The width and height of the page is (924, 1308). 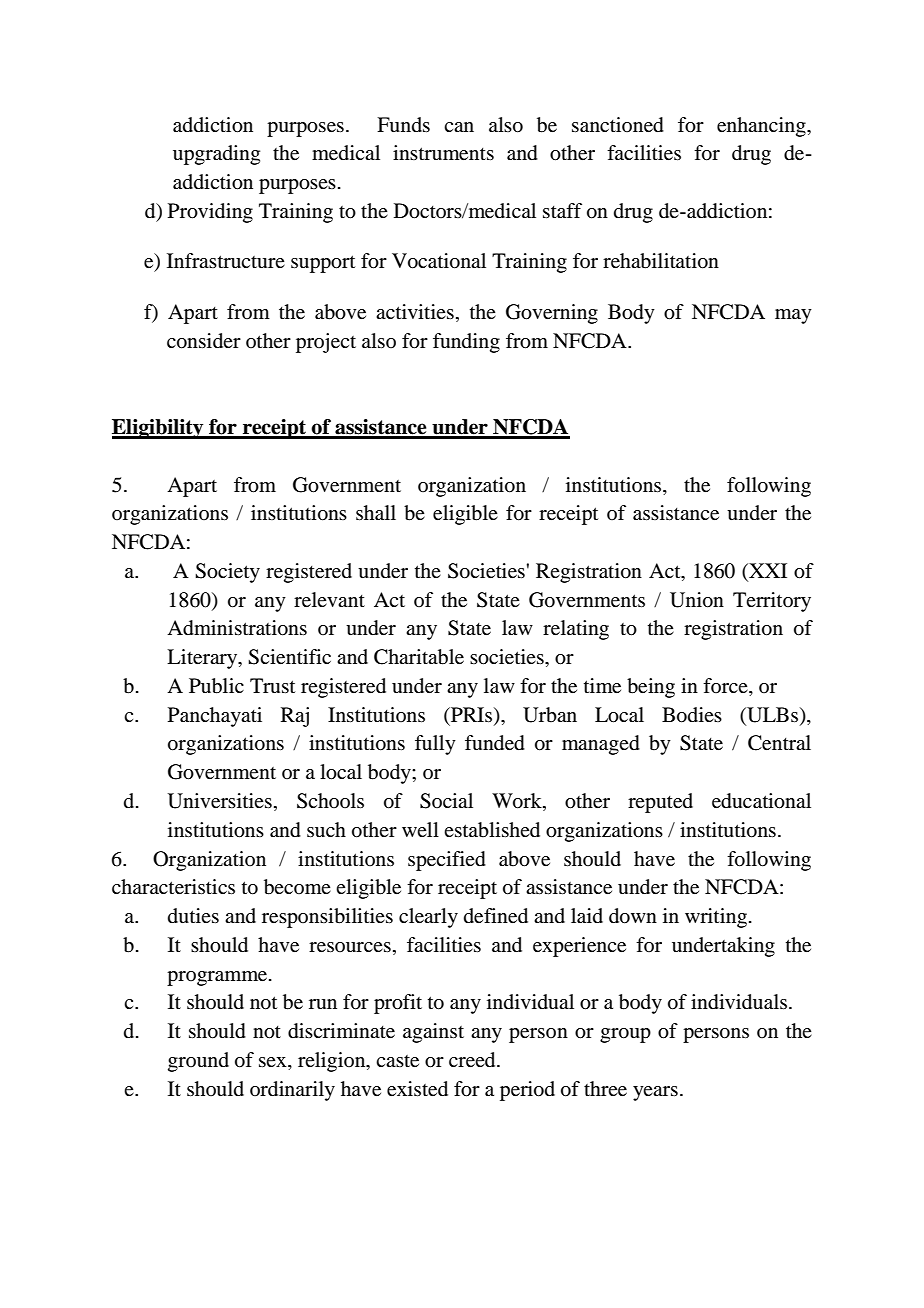 I want to click on shall, so click(x=376, y=513).
